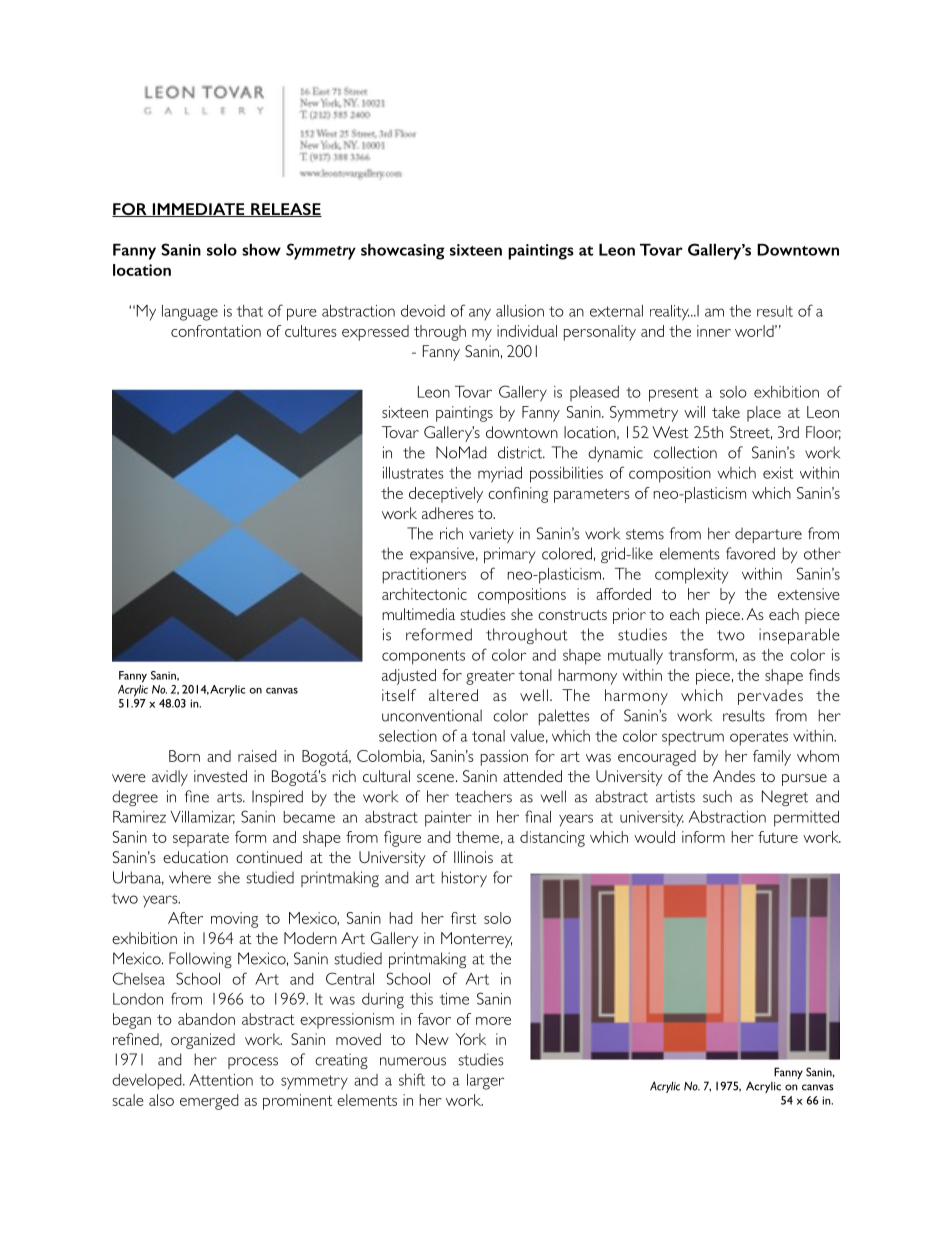 The height and width of the screenshot is (1233, 952). I want to click on future, so click(778, 837).
